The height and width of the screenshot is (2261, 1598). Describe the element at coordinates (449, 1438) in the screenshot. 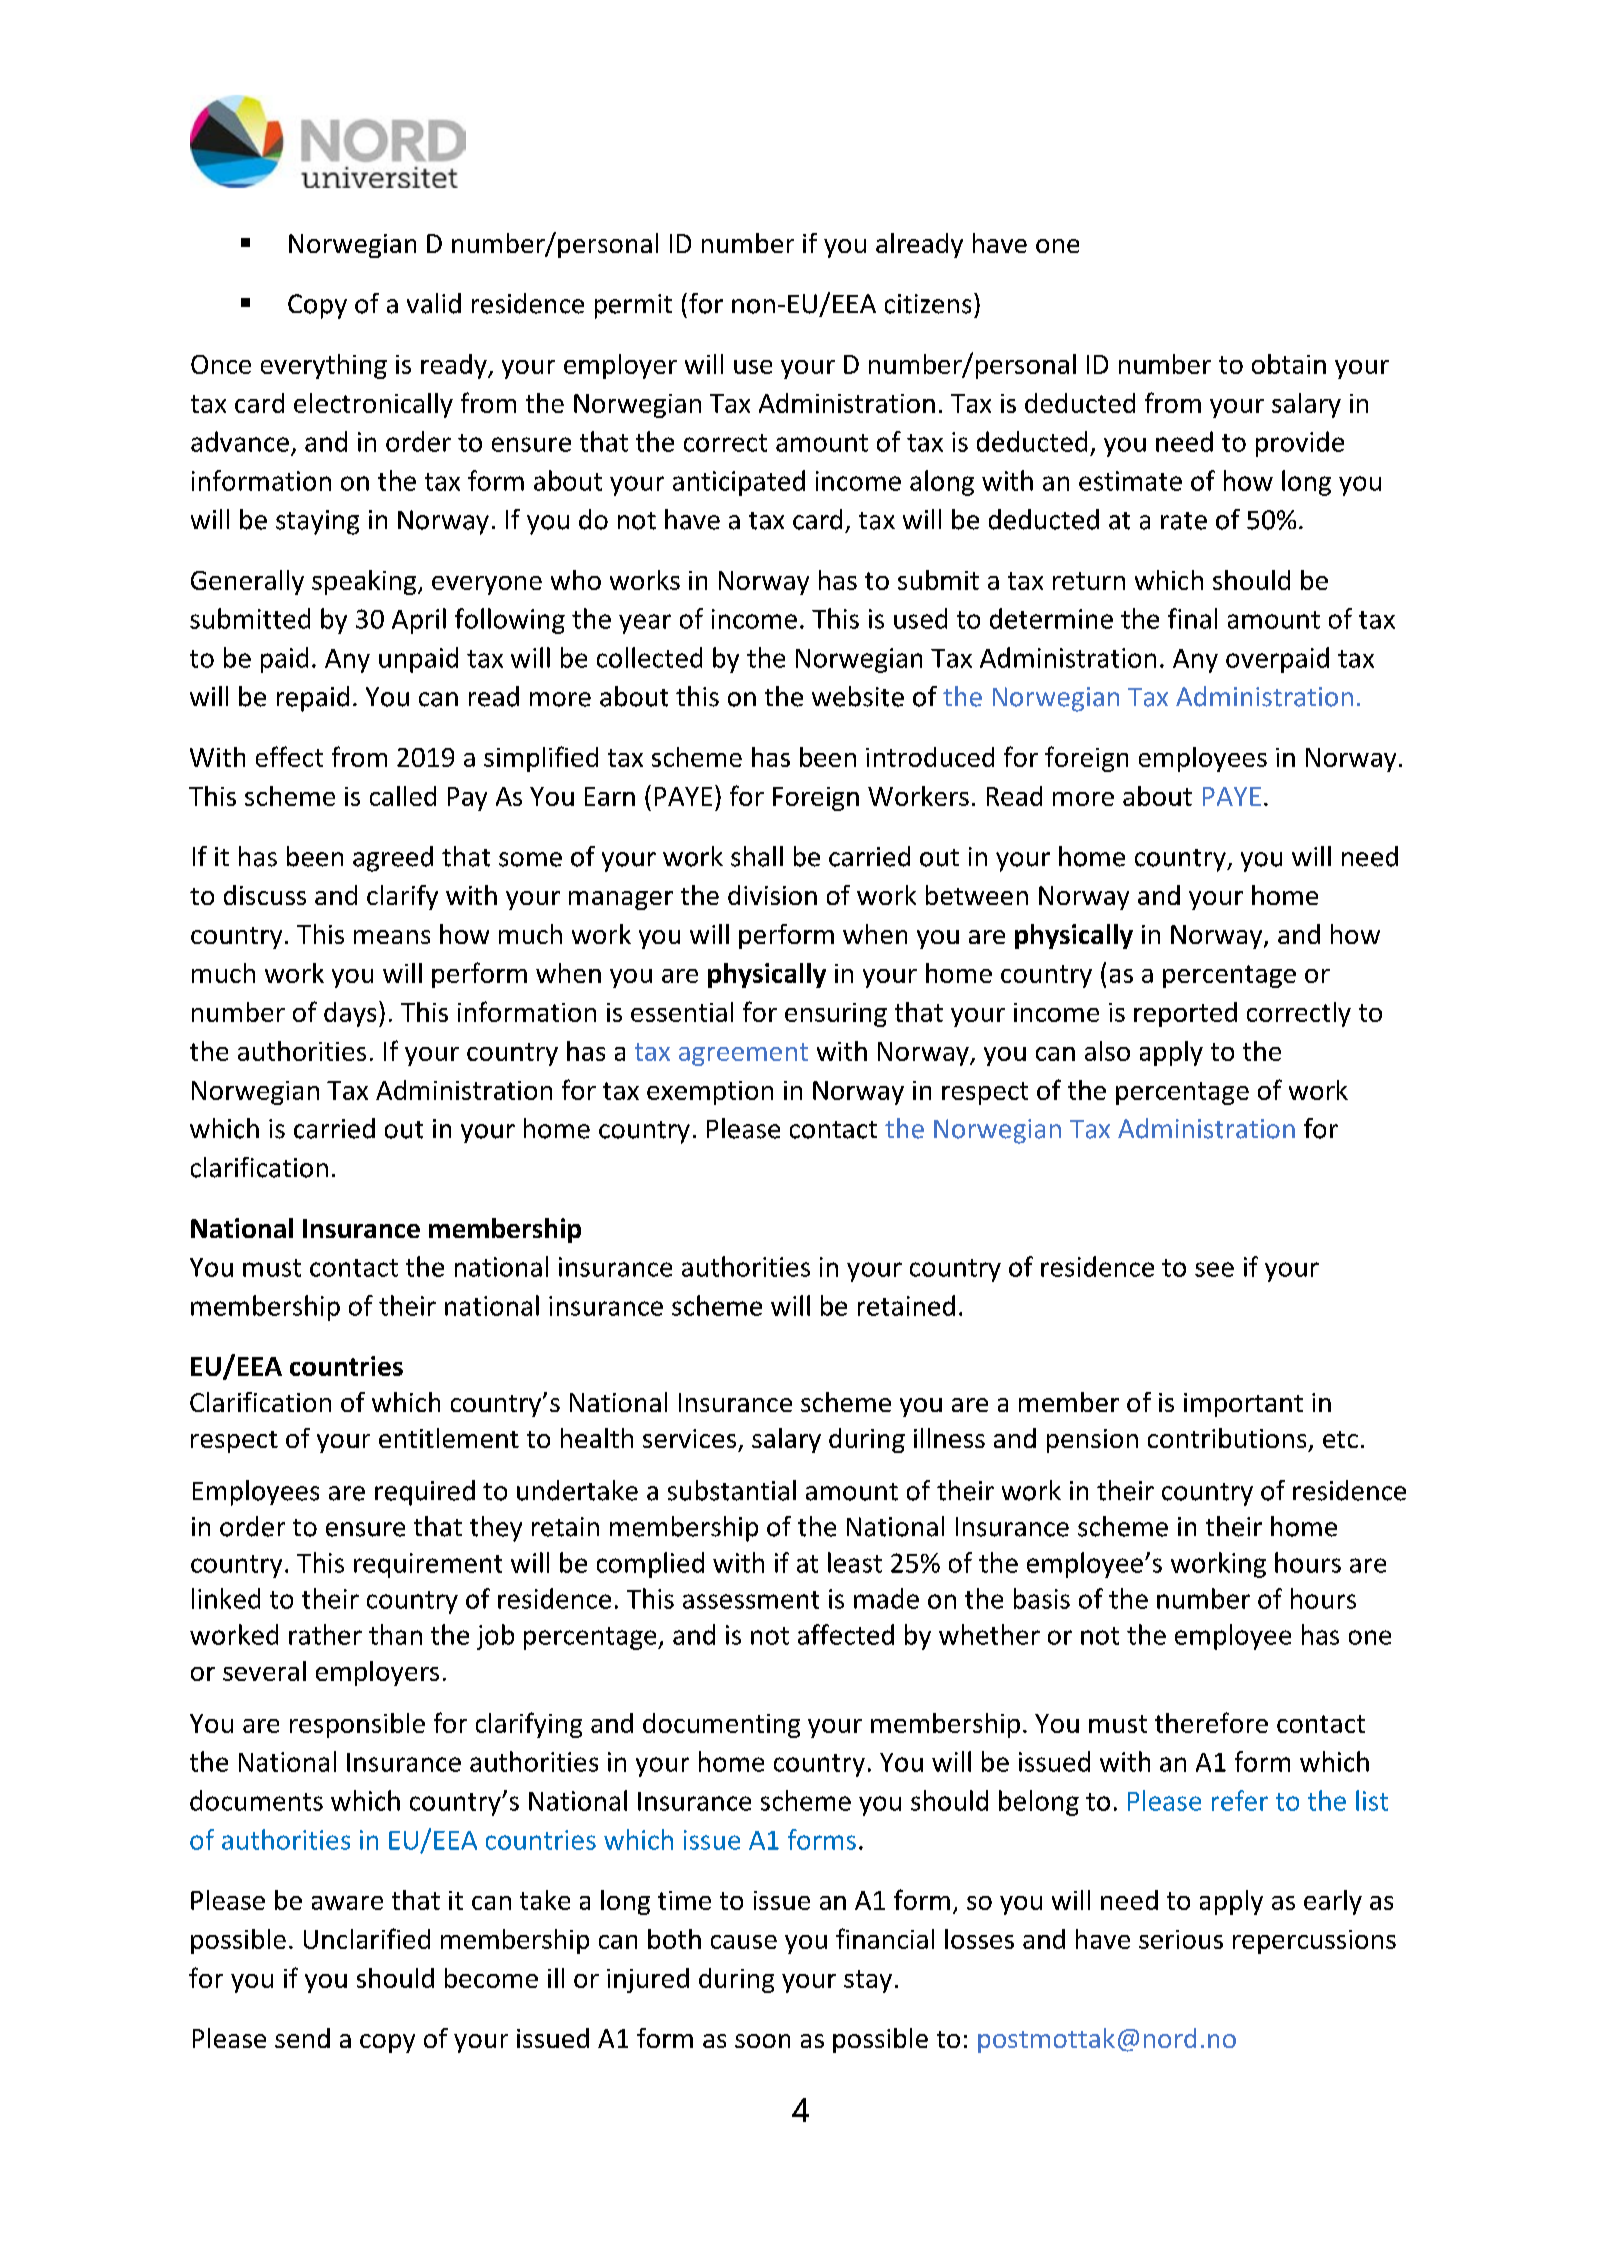

I see `entitlement` at that location.
